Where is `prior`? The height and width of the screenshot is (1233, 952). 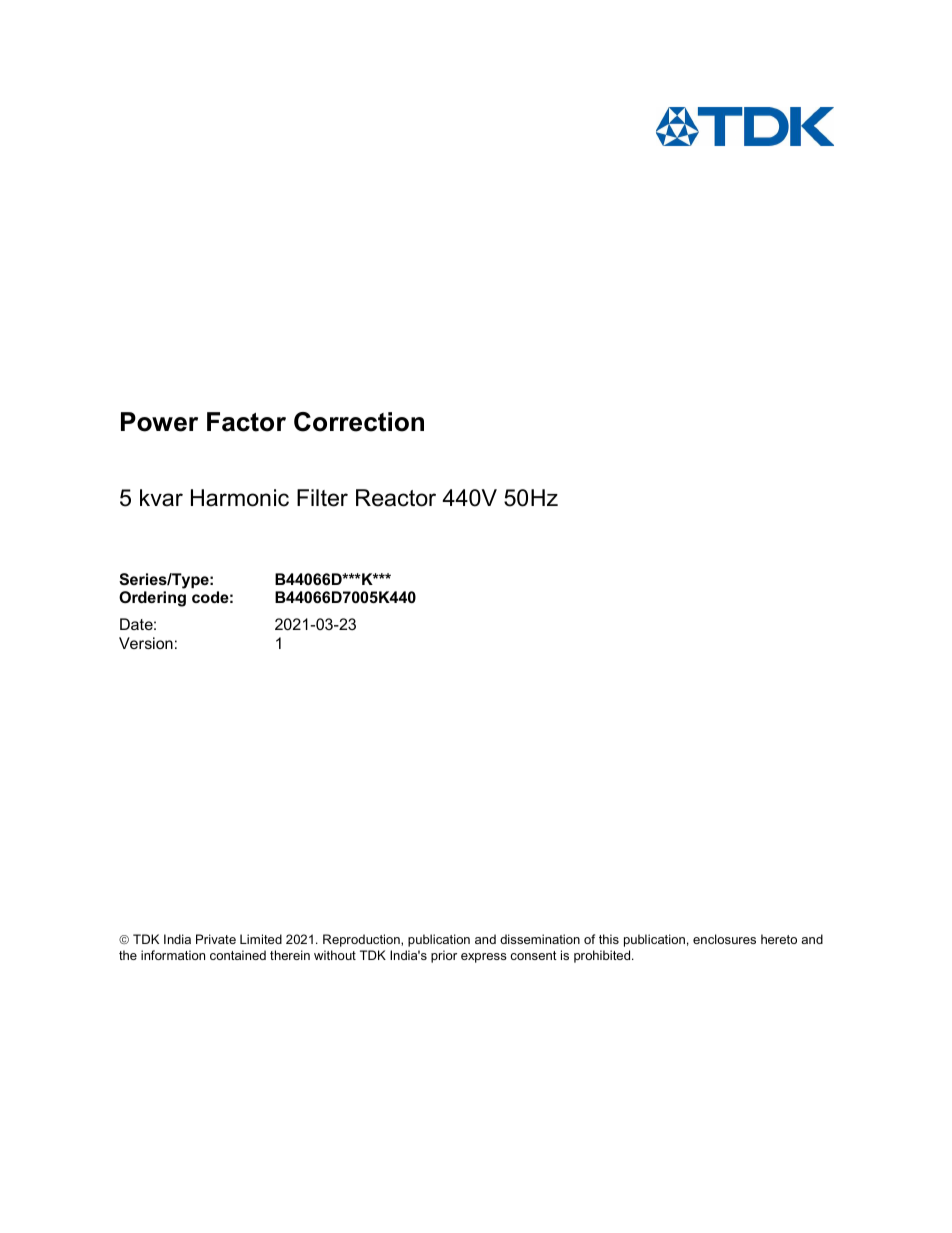 prior is located at coordinates (444, 956).
